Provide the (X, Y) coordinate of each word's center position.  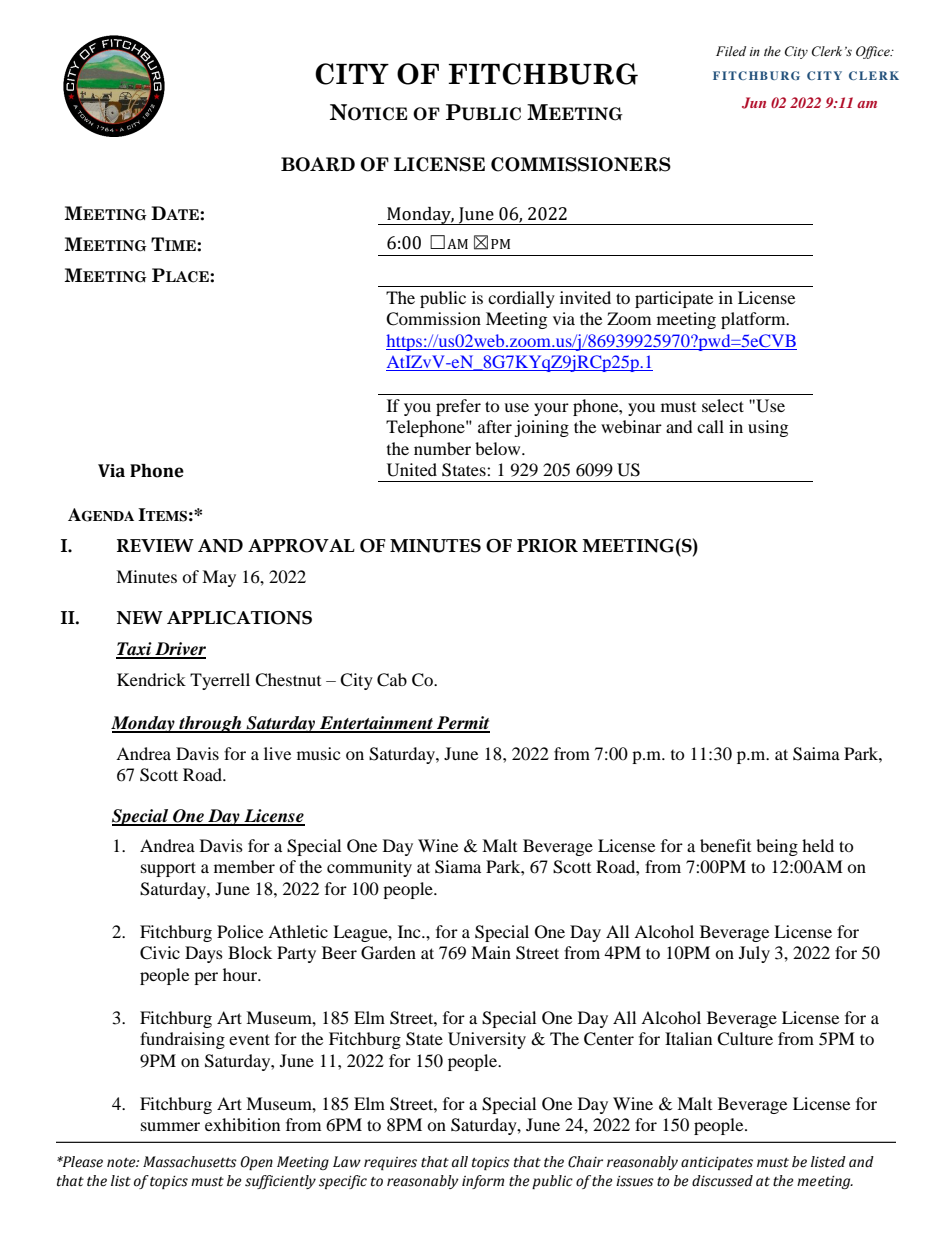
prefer (458, 407)
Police (240, 931)
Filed (731, 51)
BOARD (318, 164)
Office (874, 52)
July (754, 954)
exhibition (242, 1124)
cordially (521, 299)
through (210, 724)
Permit (462, 724)
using (768, 428)
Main (491, 952)
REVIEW (155, 545)
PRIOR (547, 546)
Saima (816, 754)
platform (754, 320)
